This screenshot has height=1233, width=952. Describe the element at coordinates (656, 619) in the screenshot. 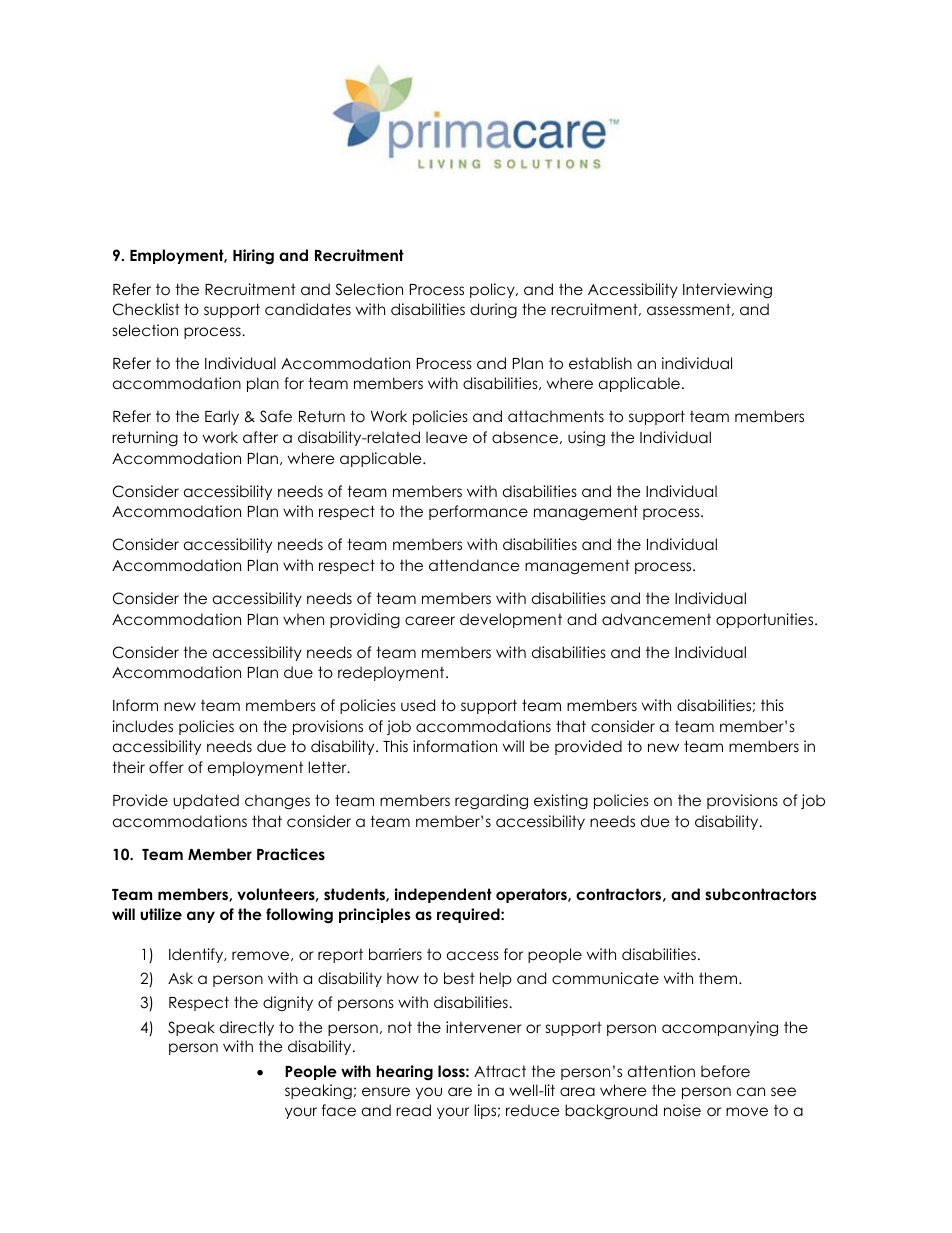

I see `advancement` at that location.
